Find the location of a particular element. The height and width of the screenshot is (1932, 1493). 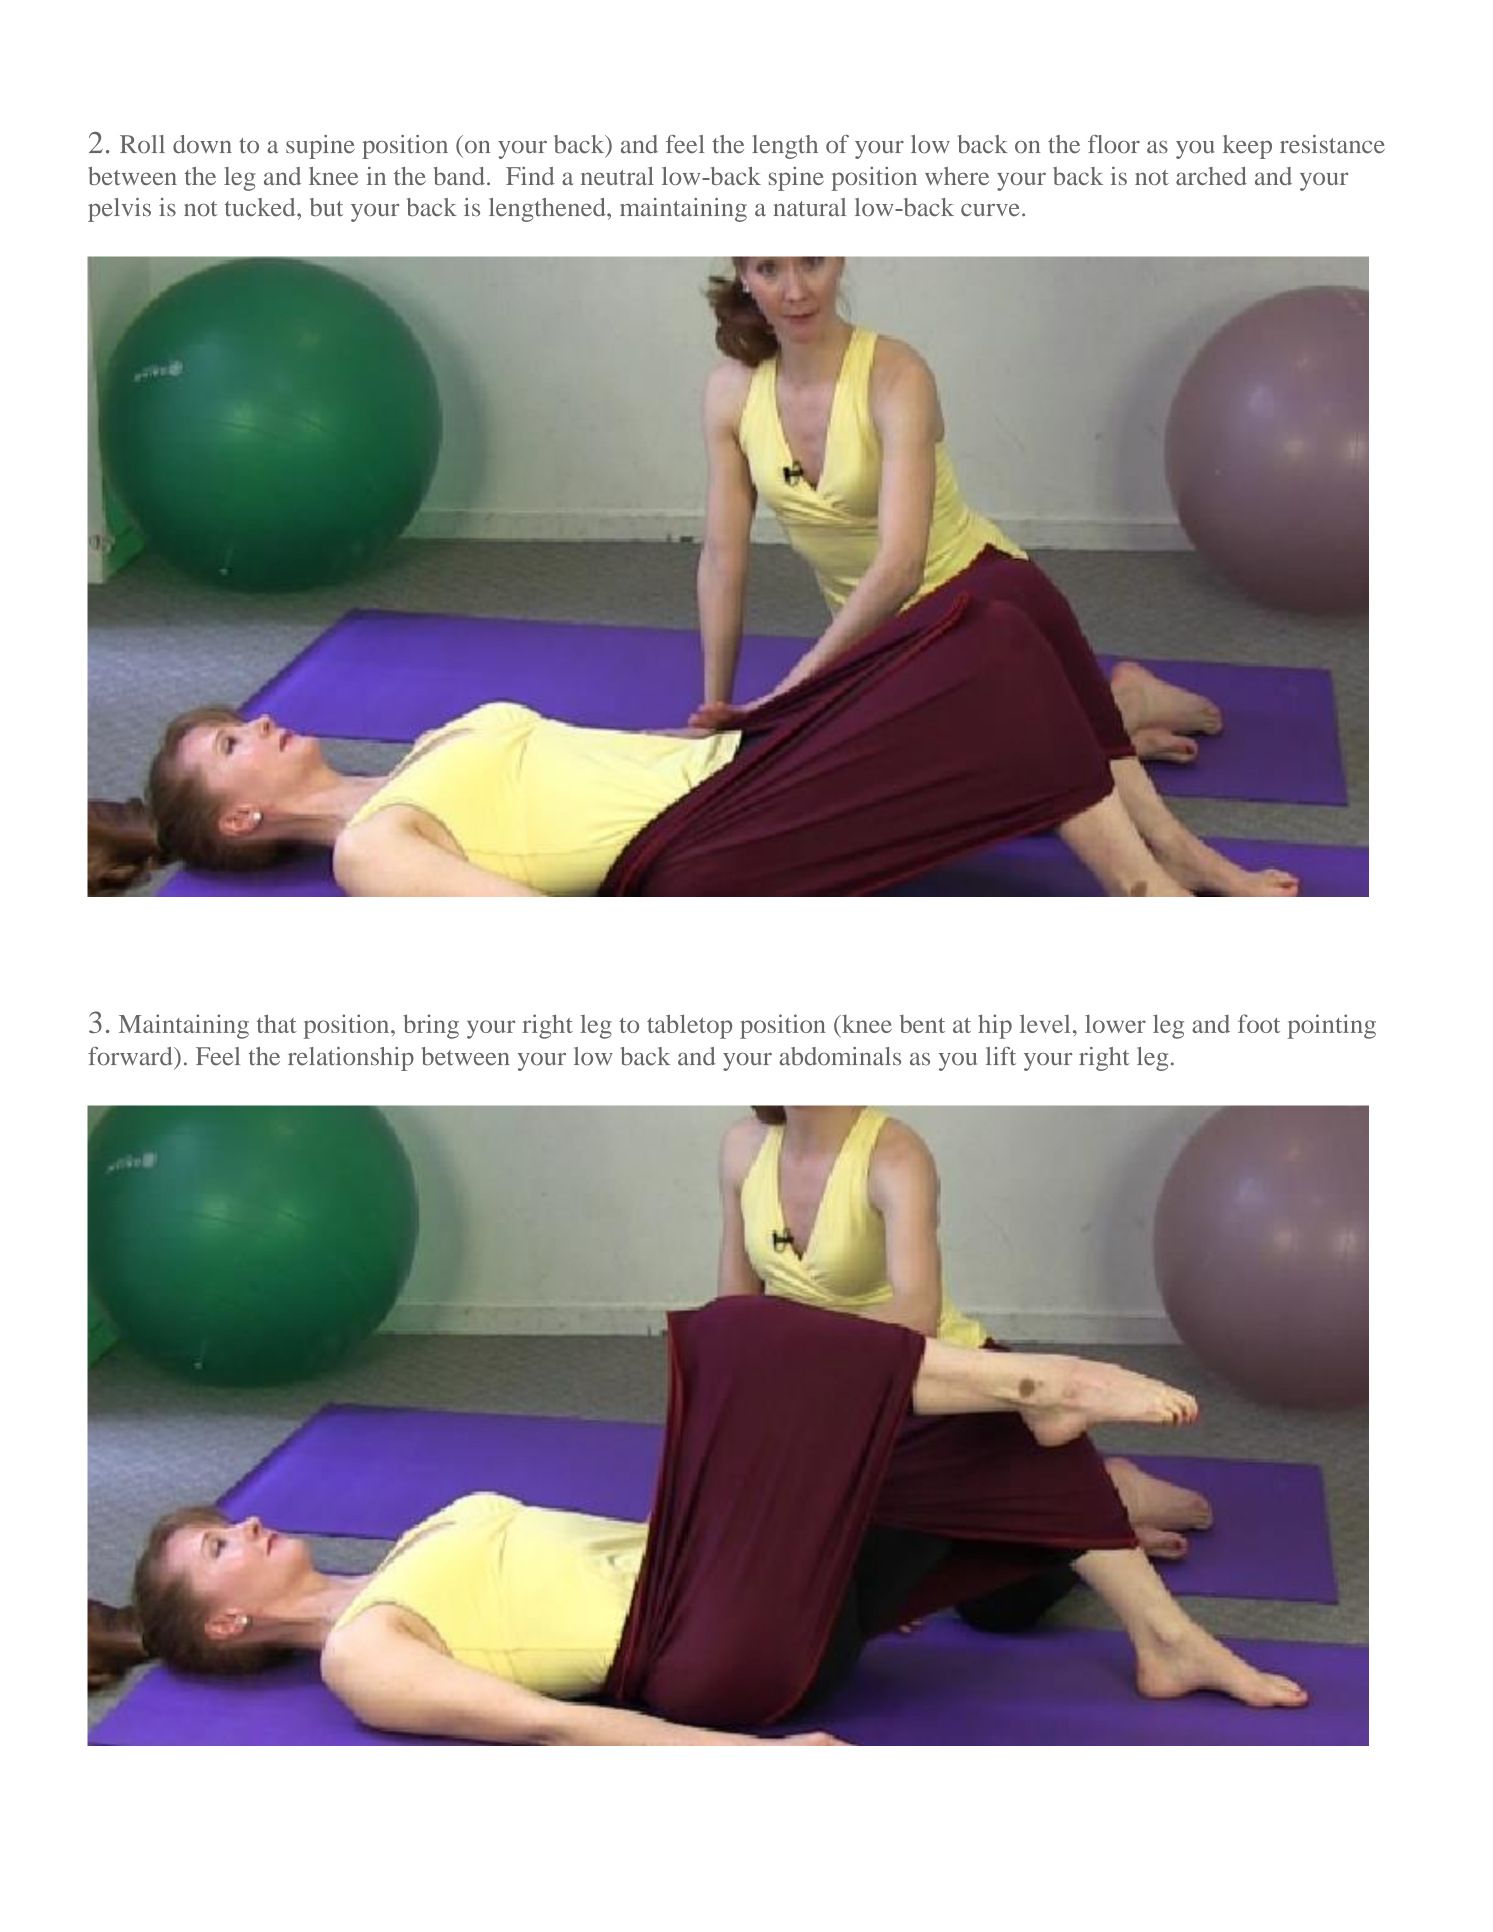

curve is located at coordinates (990, 210).
